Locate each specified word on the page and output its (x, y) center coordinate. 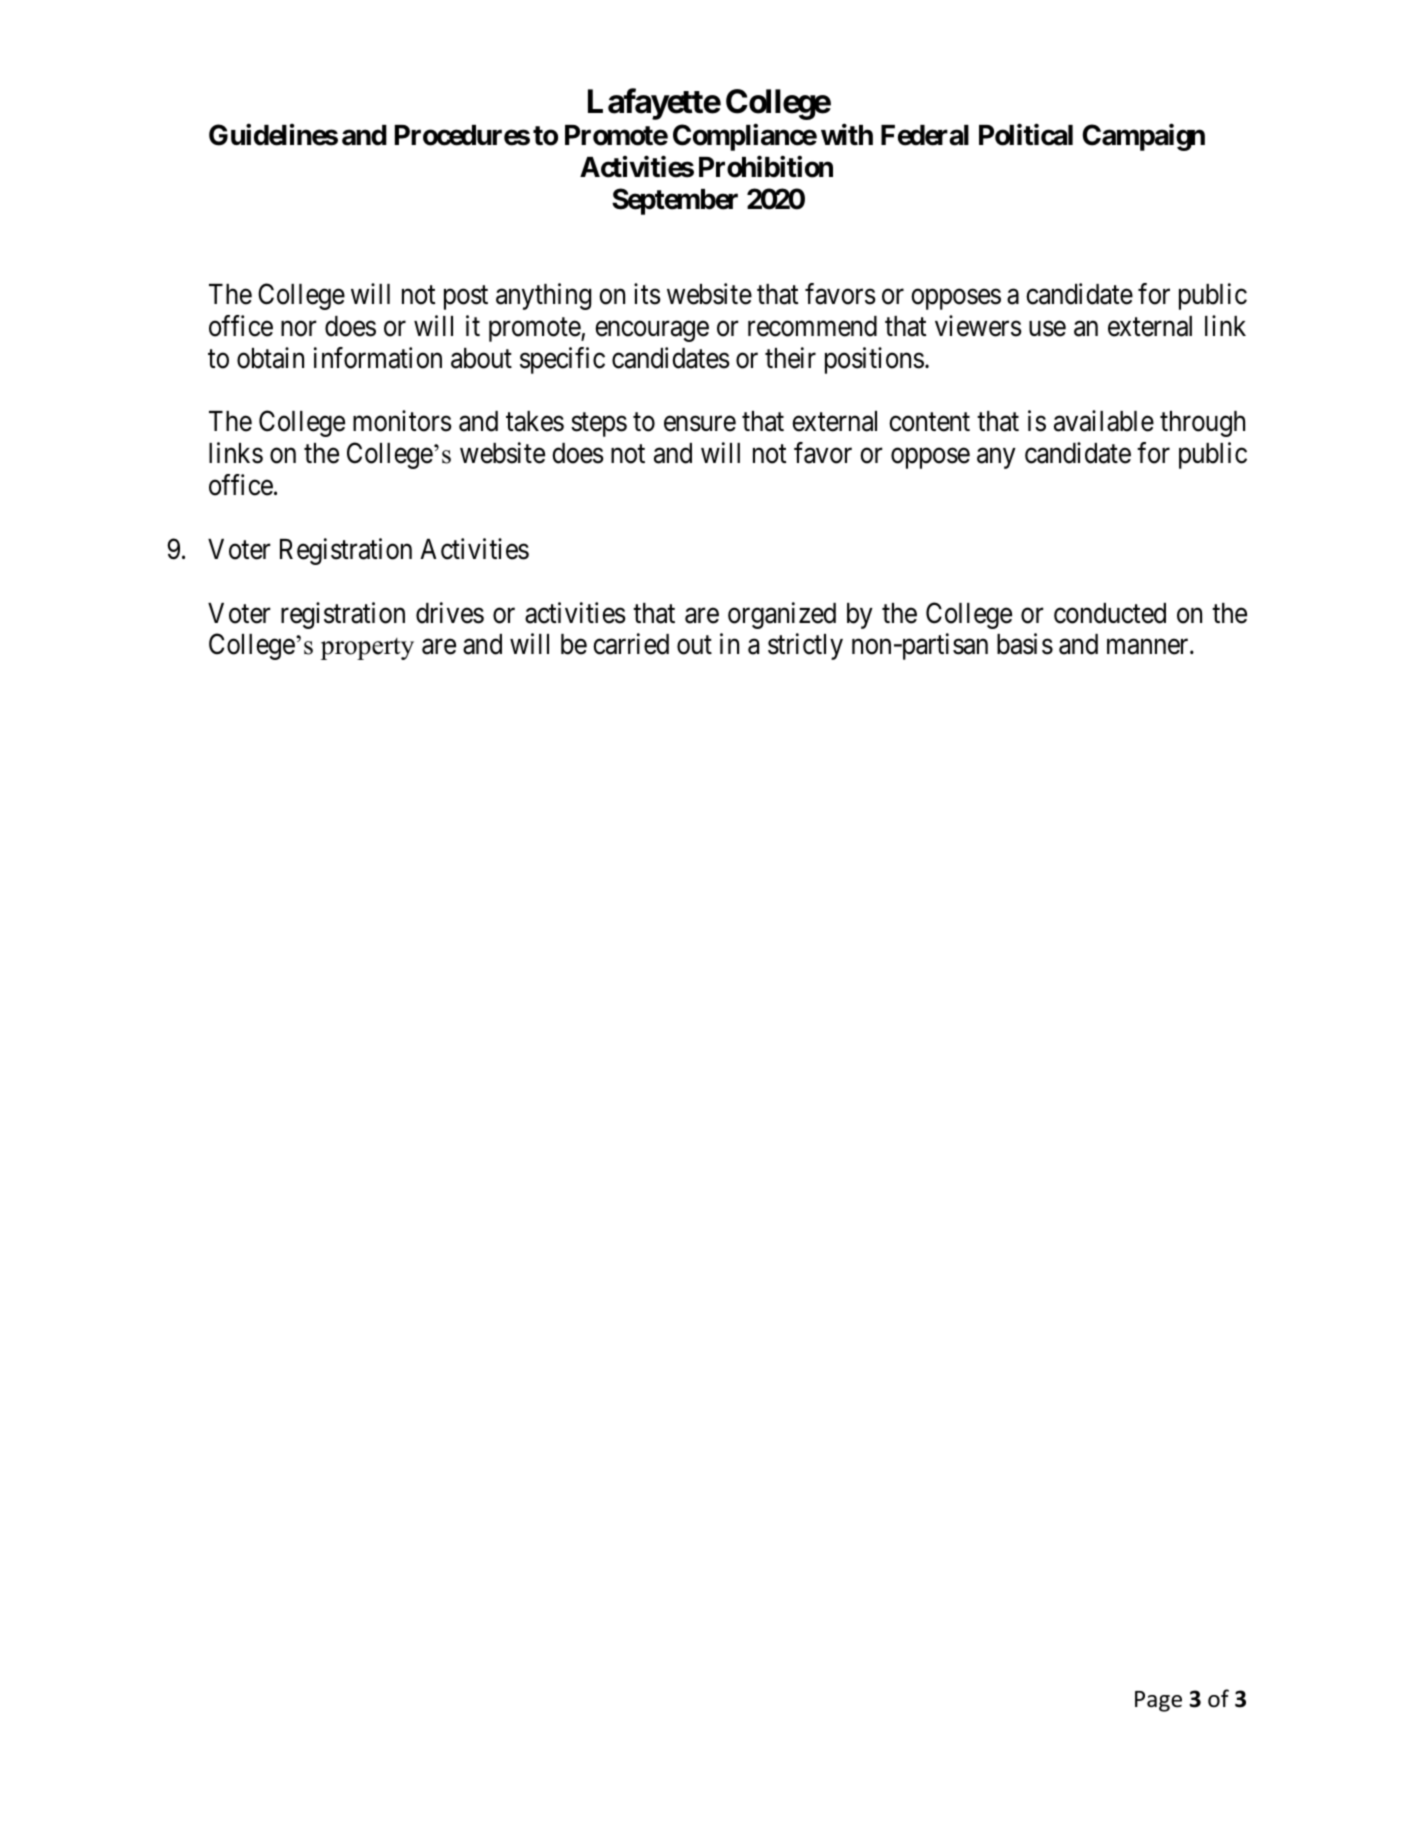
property (367, 649)
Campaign (1143, 137)
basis (1025, 644)
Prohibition (766, 167)
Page (1158, 1701)
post (466, 298)
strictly (805, 646)
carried (631, 644)
